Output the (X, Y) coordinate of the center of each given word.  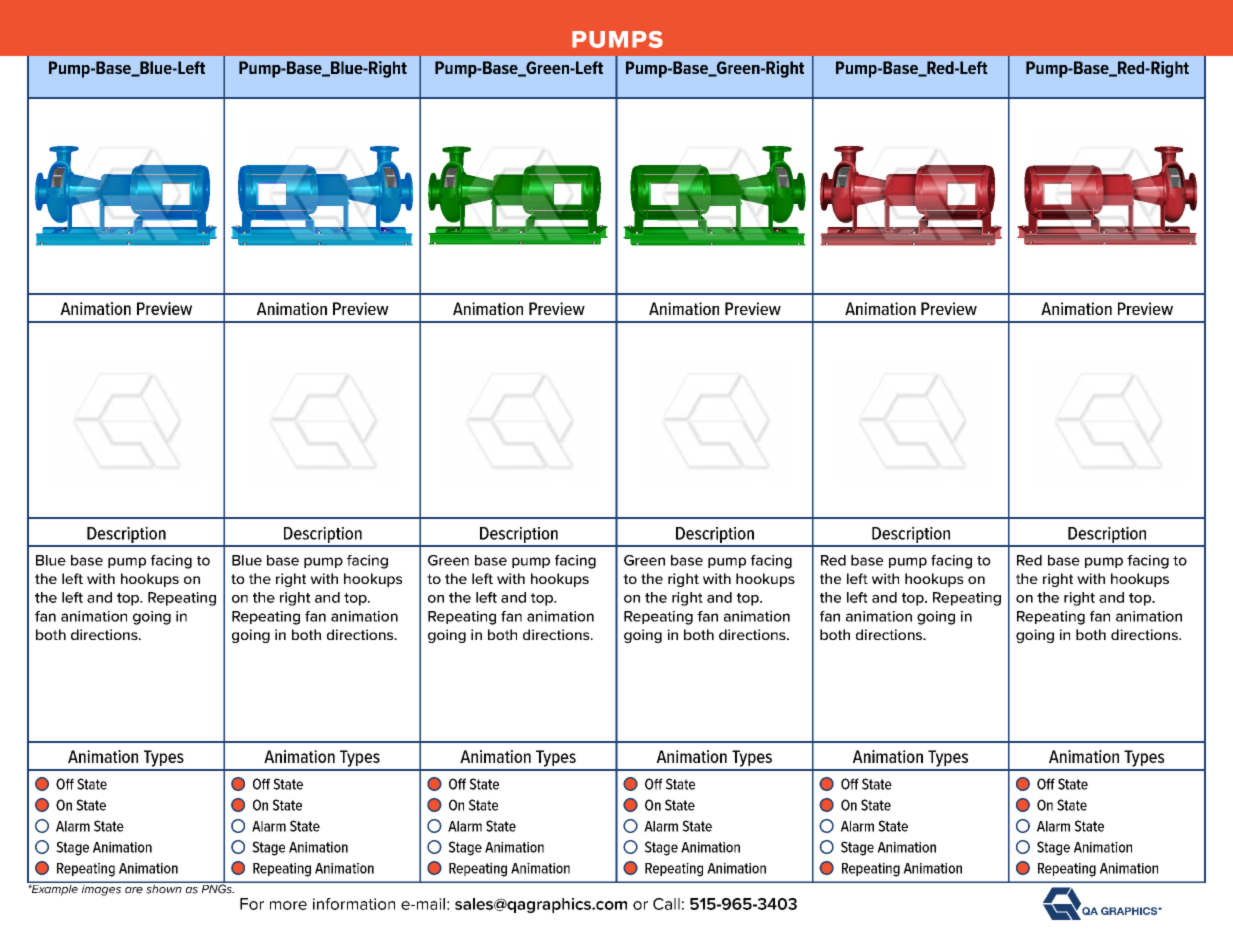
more (288, 905)
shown (164, 888)
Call (666, 904)
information (354, 904)
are (134, 890)
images (101, 889)
